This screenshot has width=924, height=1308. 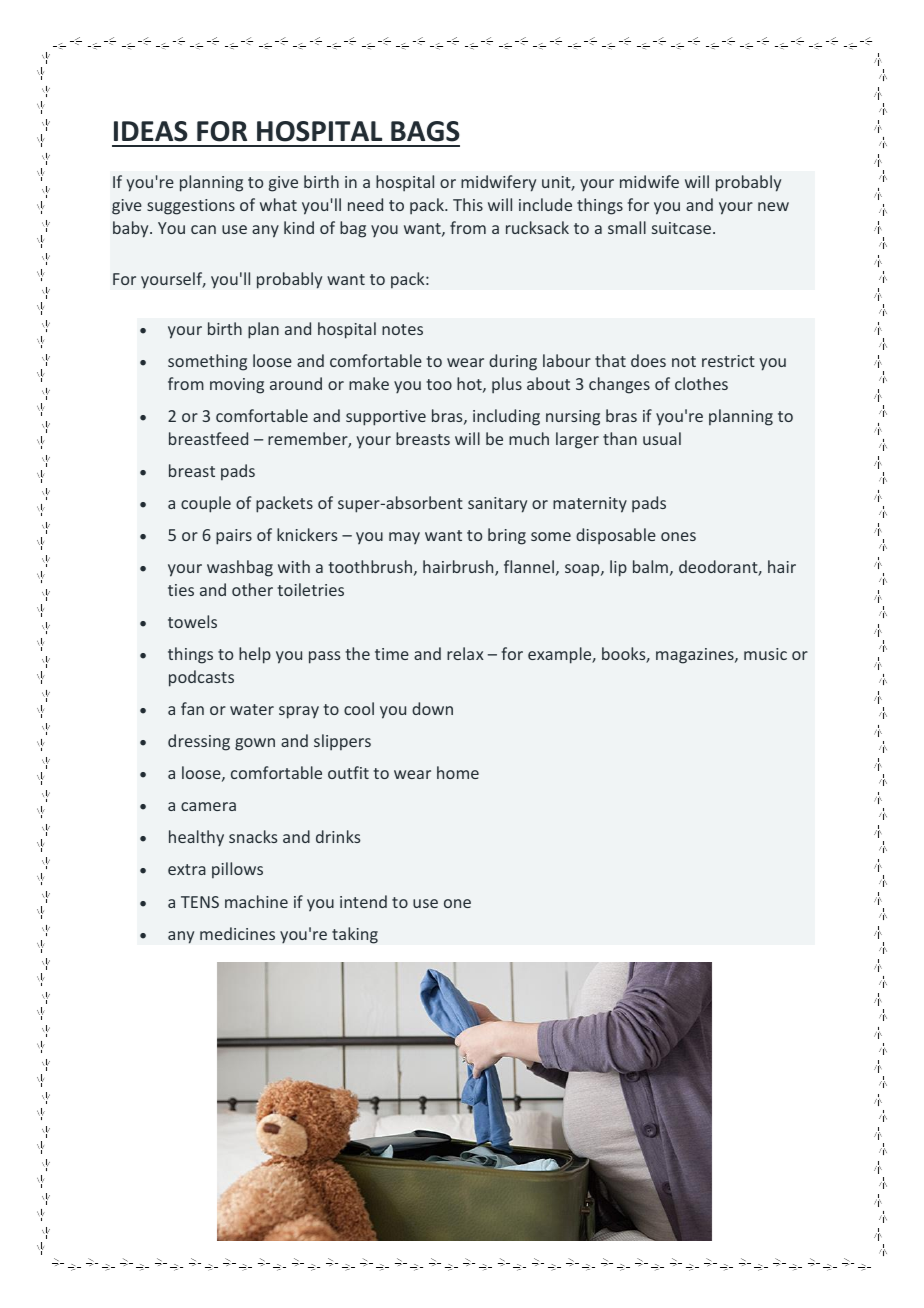 What do you see at coordinates (404, 538) in the screenshot?
I see `may` at bounding box center [404, 538].
